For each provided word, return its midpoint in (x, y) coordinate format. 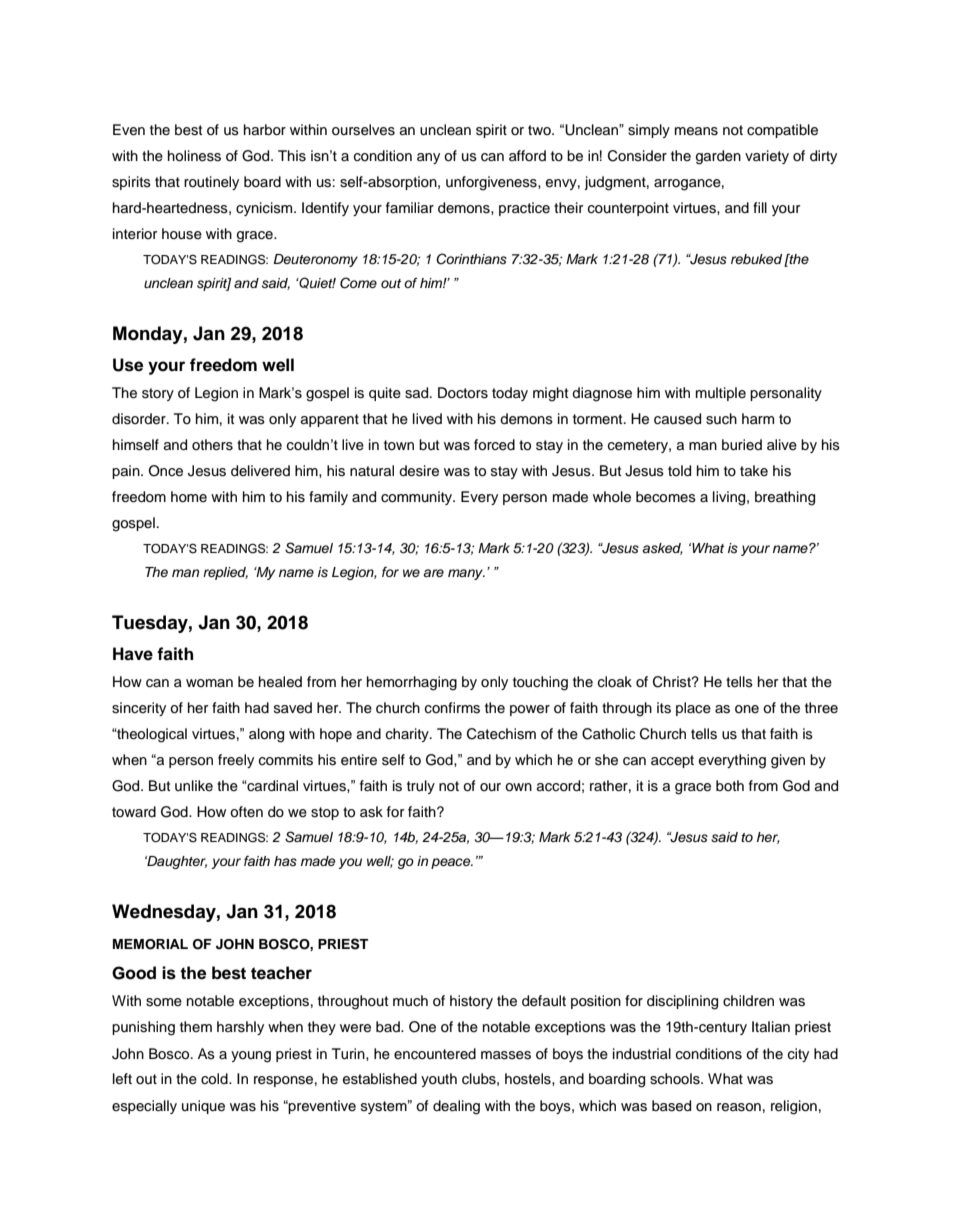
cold (215, 1079)
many (466, 574)
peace (452, 863)
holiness (194, 156)
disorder (140, 419)
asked (662, 549)
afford (527, 155)
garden (718, 157)
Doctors (463, 393)
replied (225, 573)
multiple (721, 394)
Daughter (176, 862)
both (730, 785)
